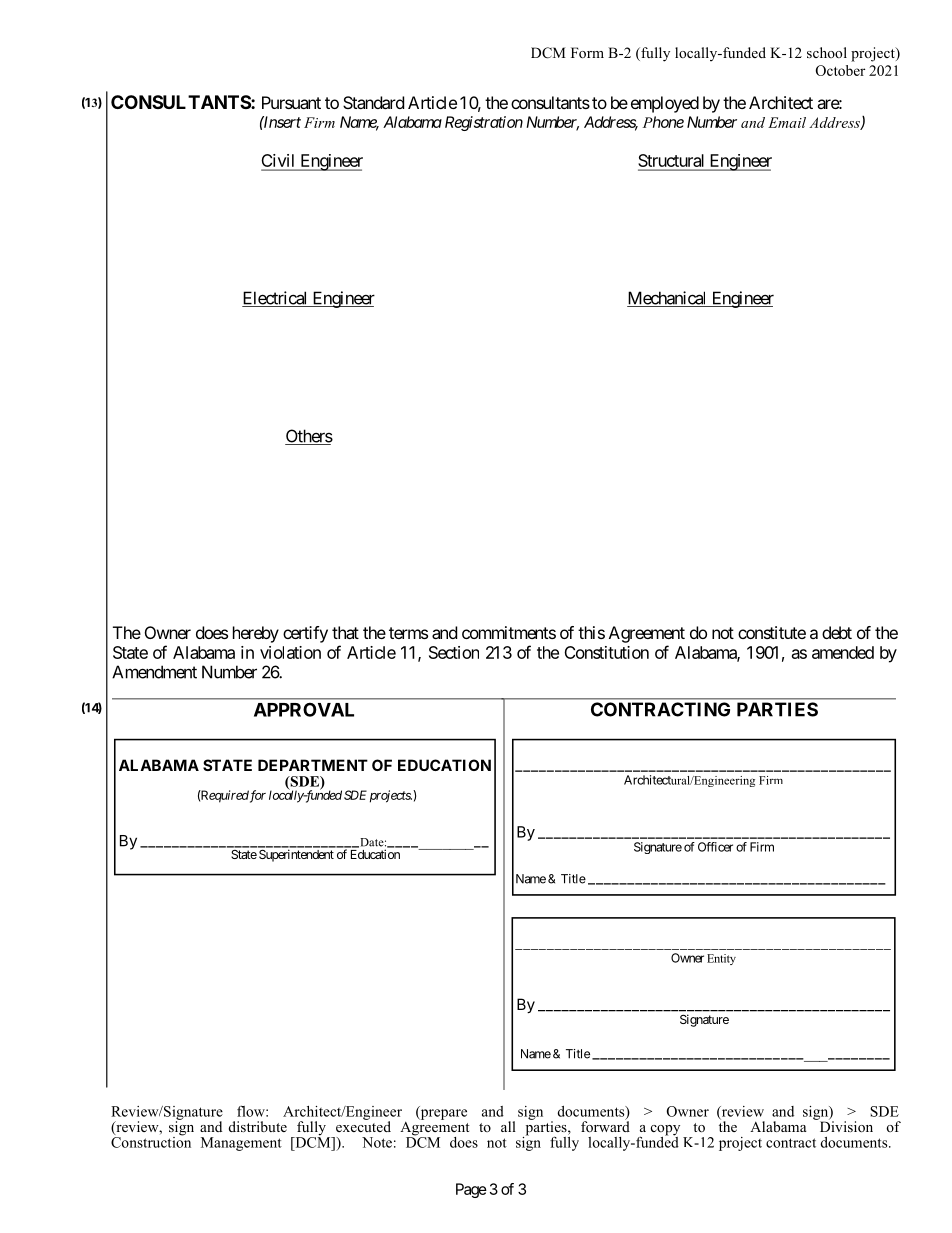 This image has height=1233, width=952. What do you see at coordinates (276, 299) in the image?
I see `Electrical` at bounding box center [276, 299].
